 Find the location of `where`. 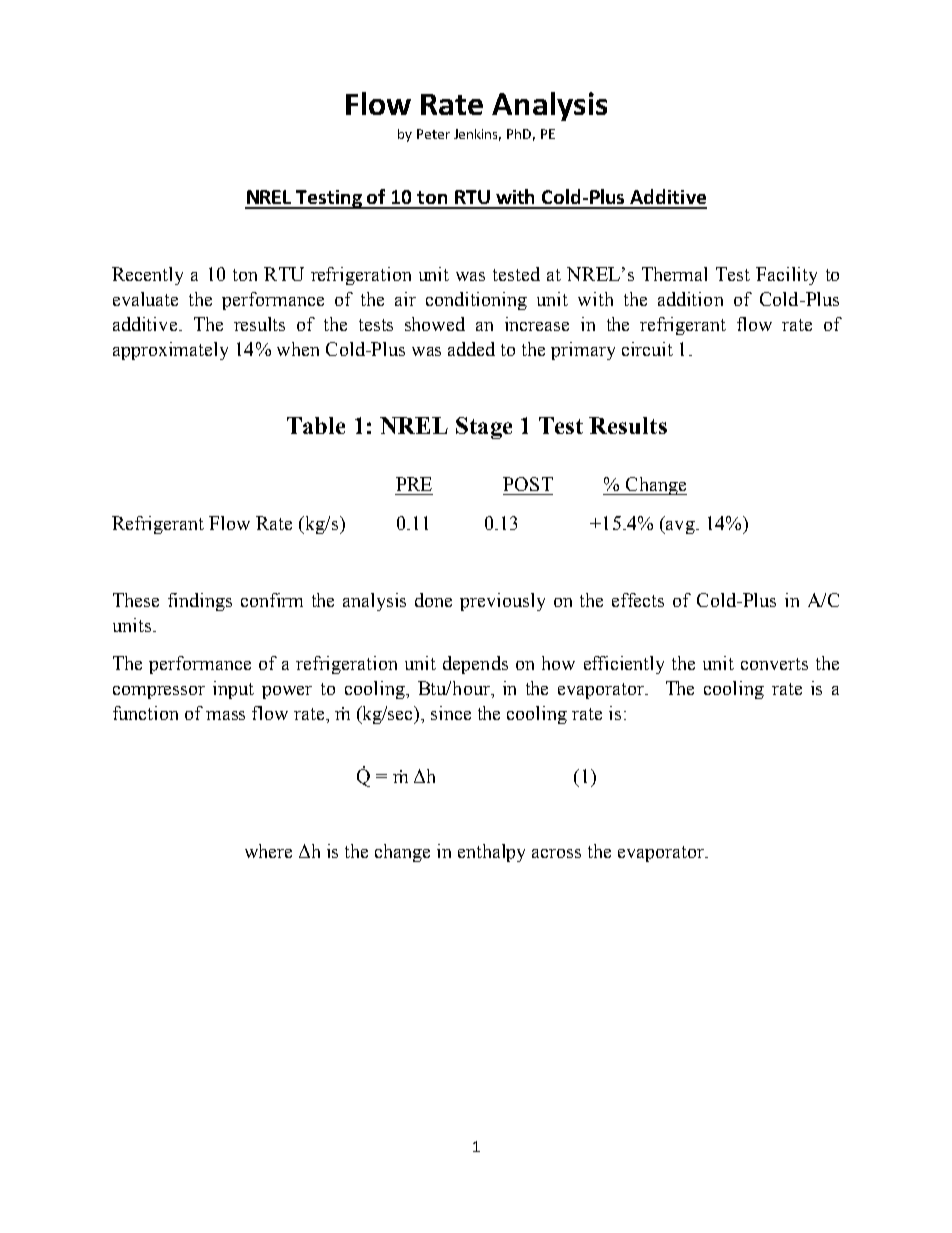

where is located at coordinates (268, 851).
